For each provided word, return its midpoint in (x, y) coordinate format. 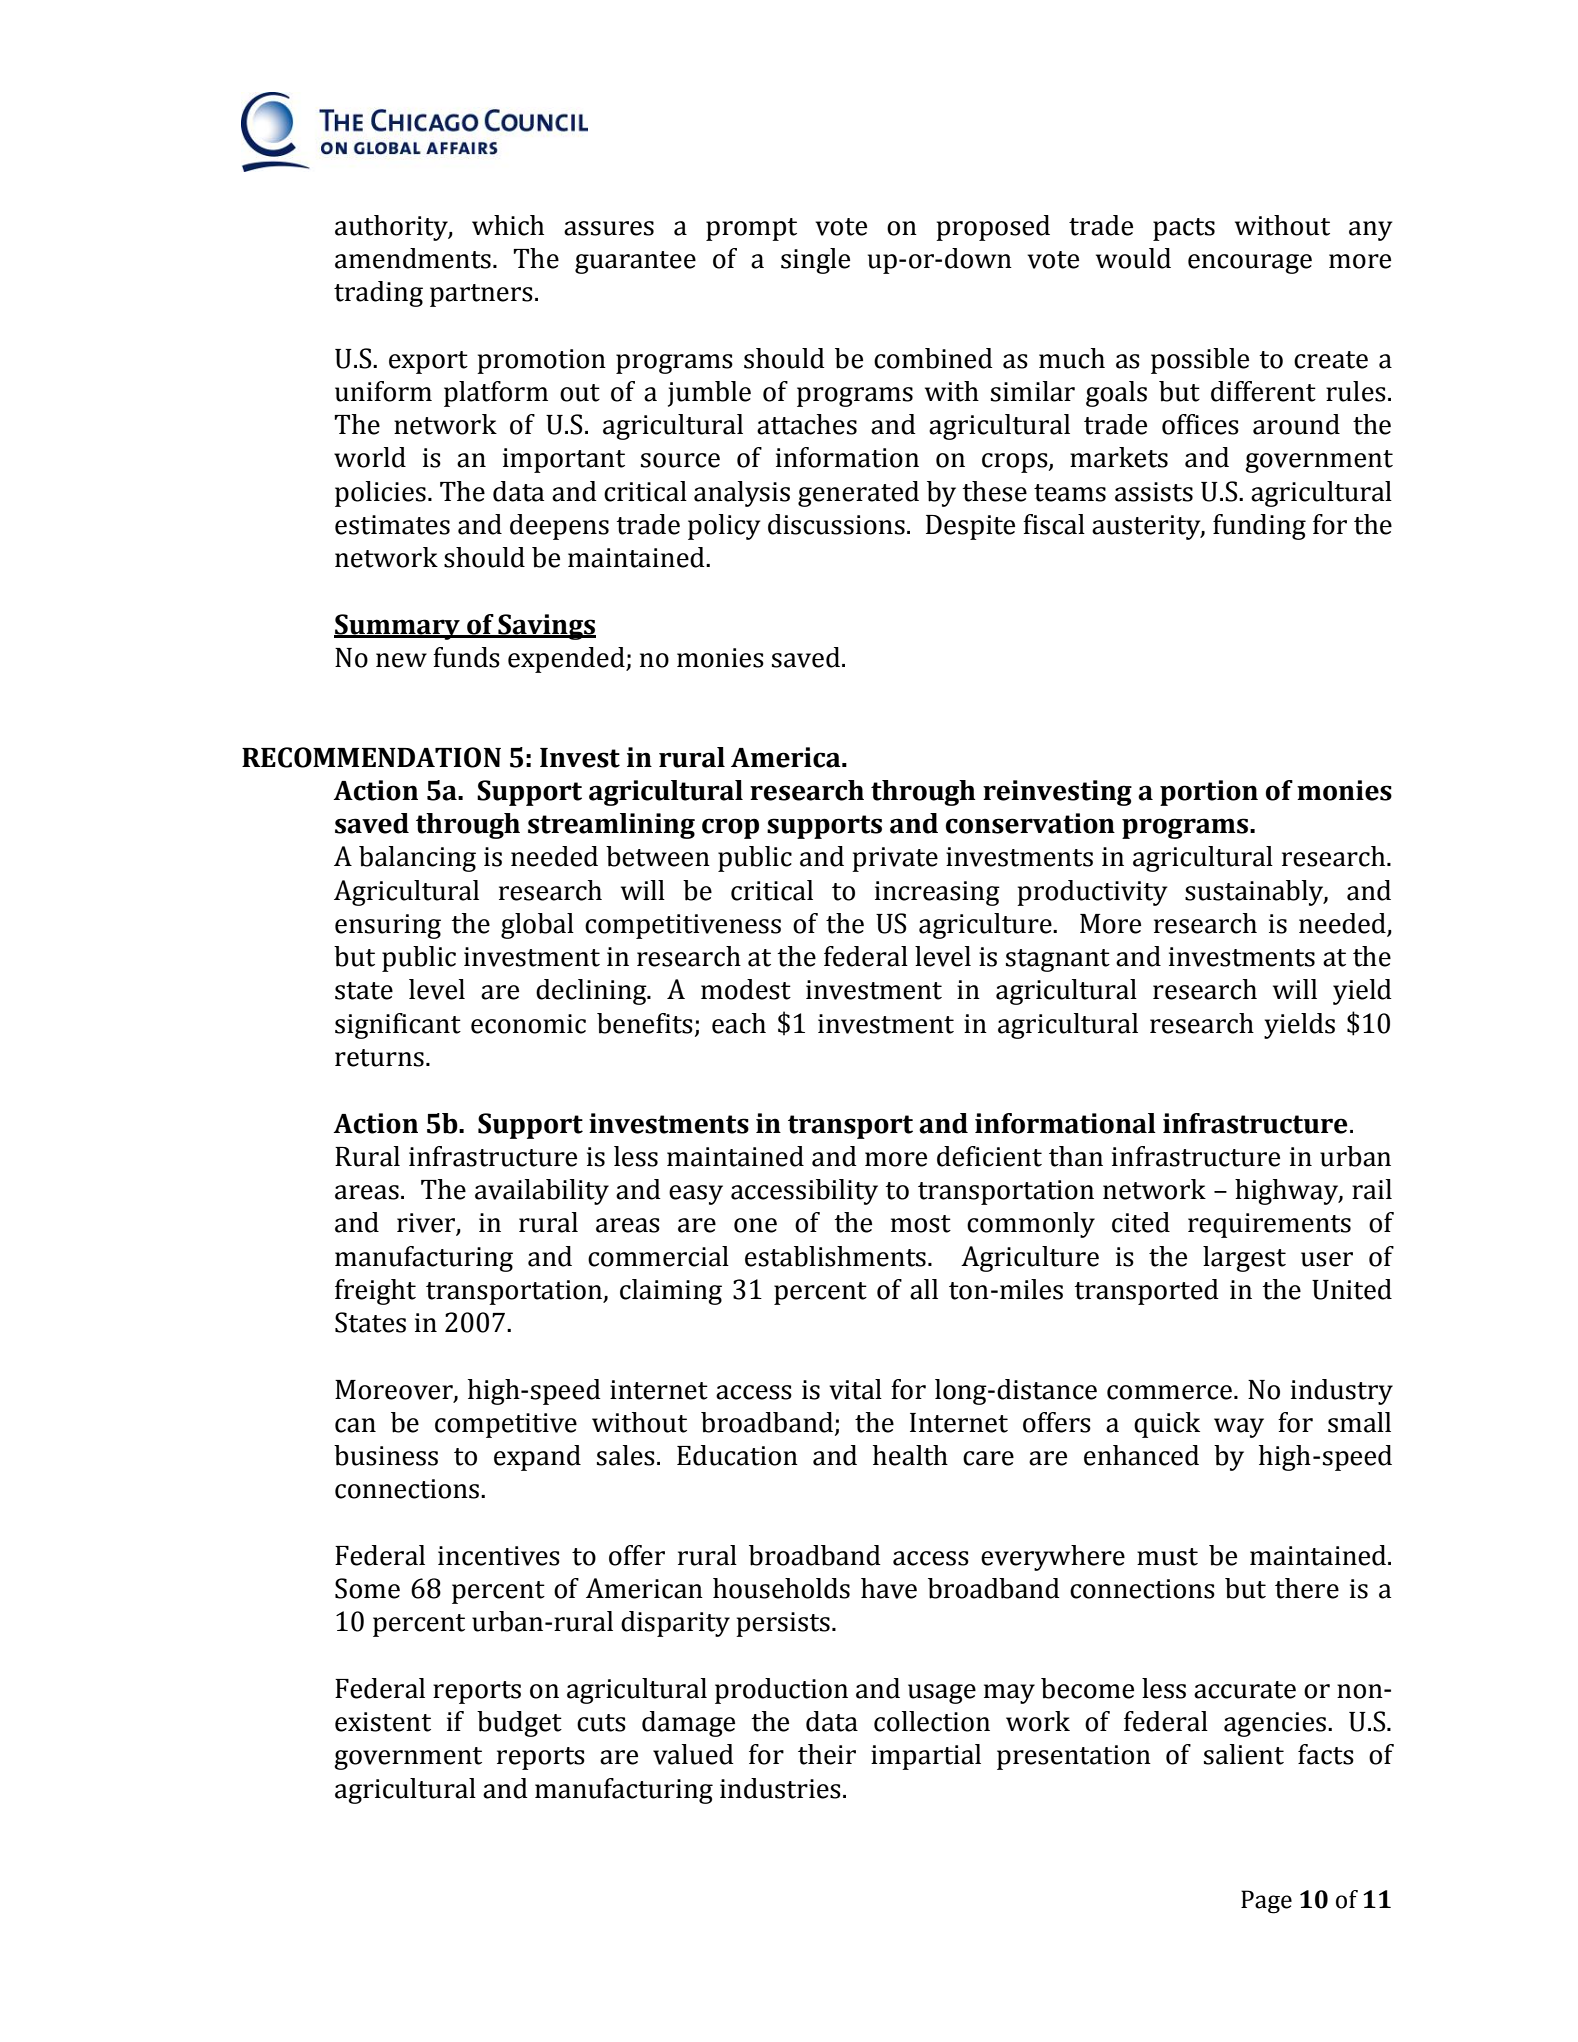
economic (528, 1024)
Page (1266, 1902)
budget (519, 1724)
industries (780, 1788)
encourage (1250, 264)
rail (1372, 1189)
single (815, 261)
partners (481, 295)
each (739, 1023)
